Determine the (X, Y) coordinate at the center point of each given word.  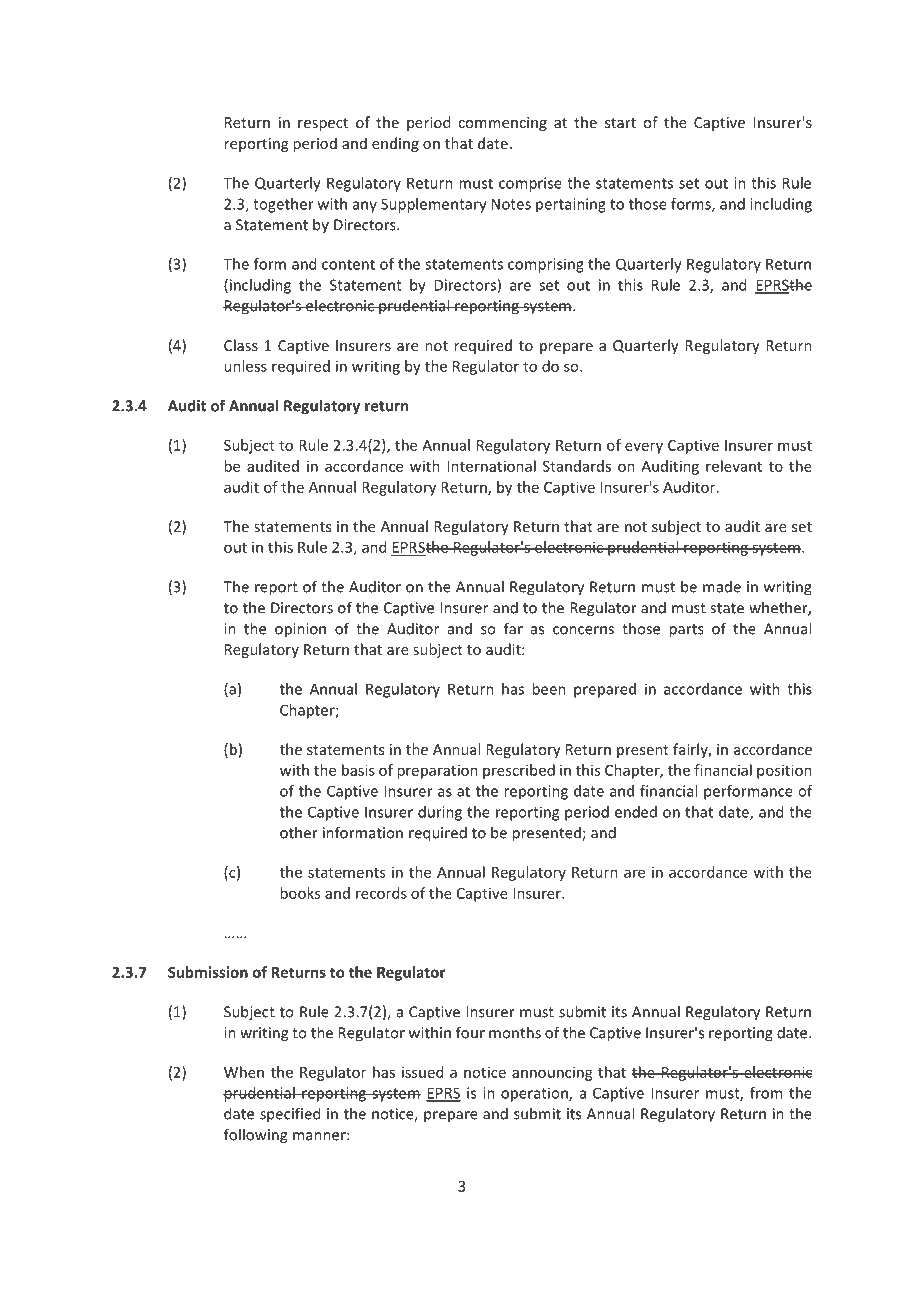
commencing (502, 124)
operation (535, 1094)
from (766, 1093)
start (620, 123)
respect (323, 124)
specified (290, 1115)
